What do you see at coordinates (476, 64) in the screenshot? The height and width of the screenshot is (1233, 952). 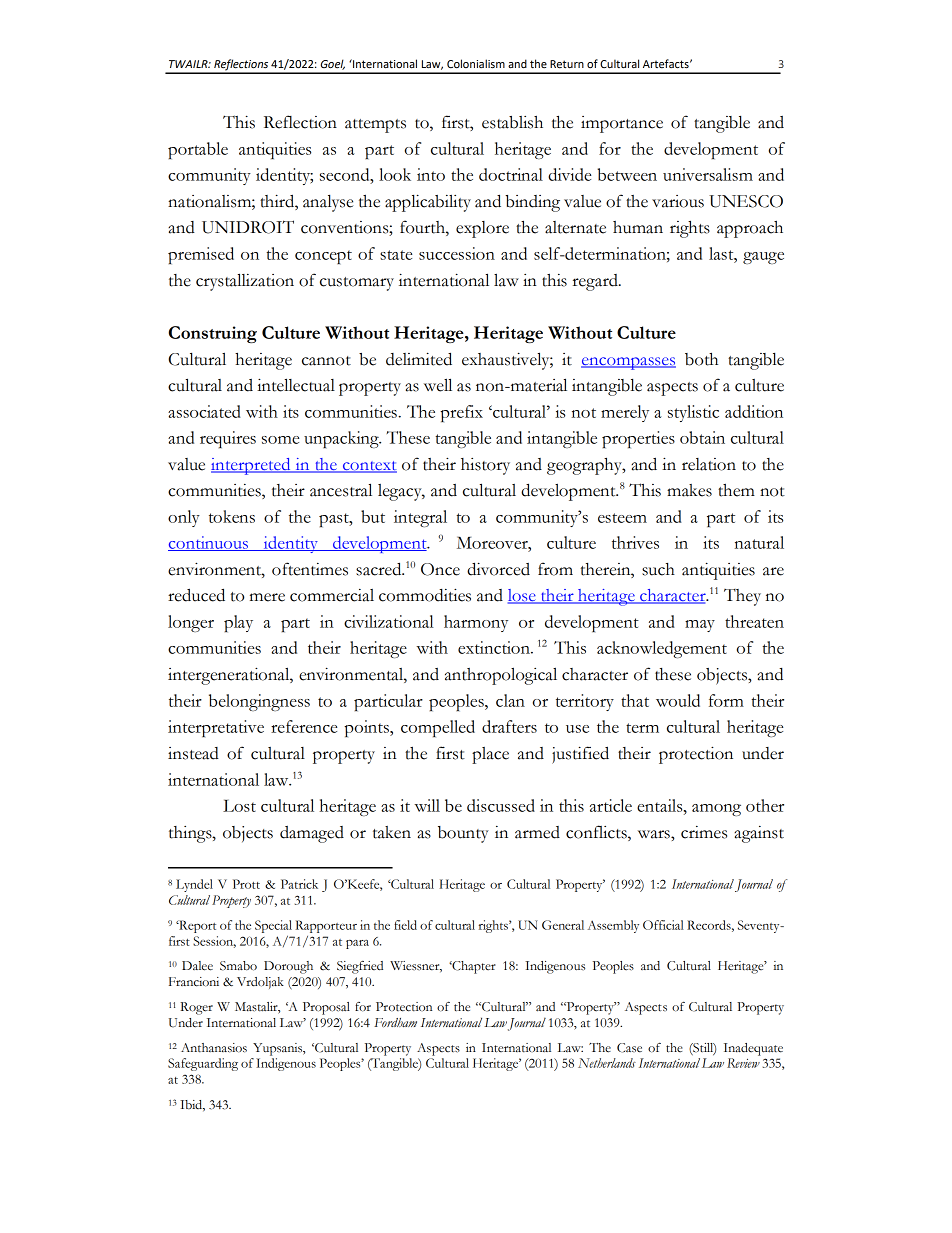 I see `Colonialism` at bounding box center [476, 64].
